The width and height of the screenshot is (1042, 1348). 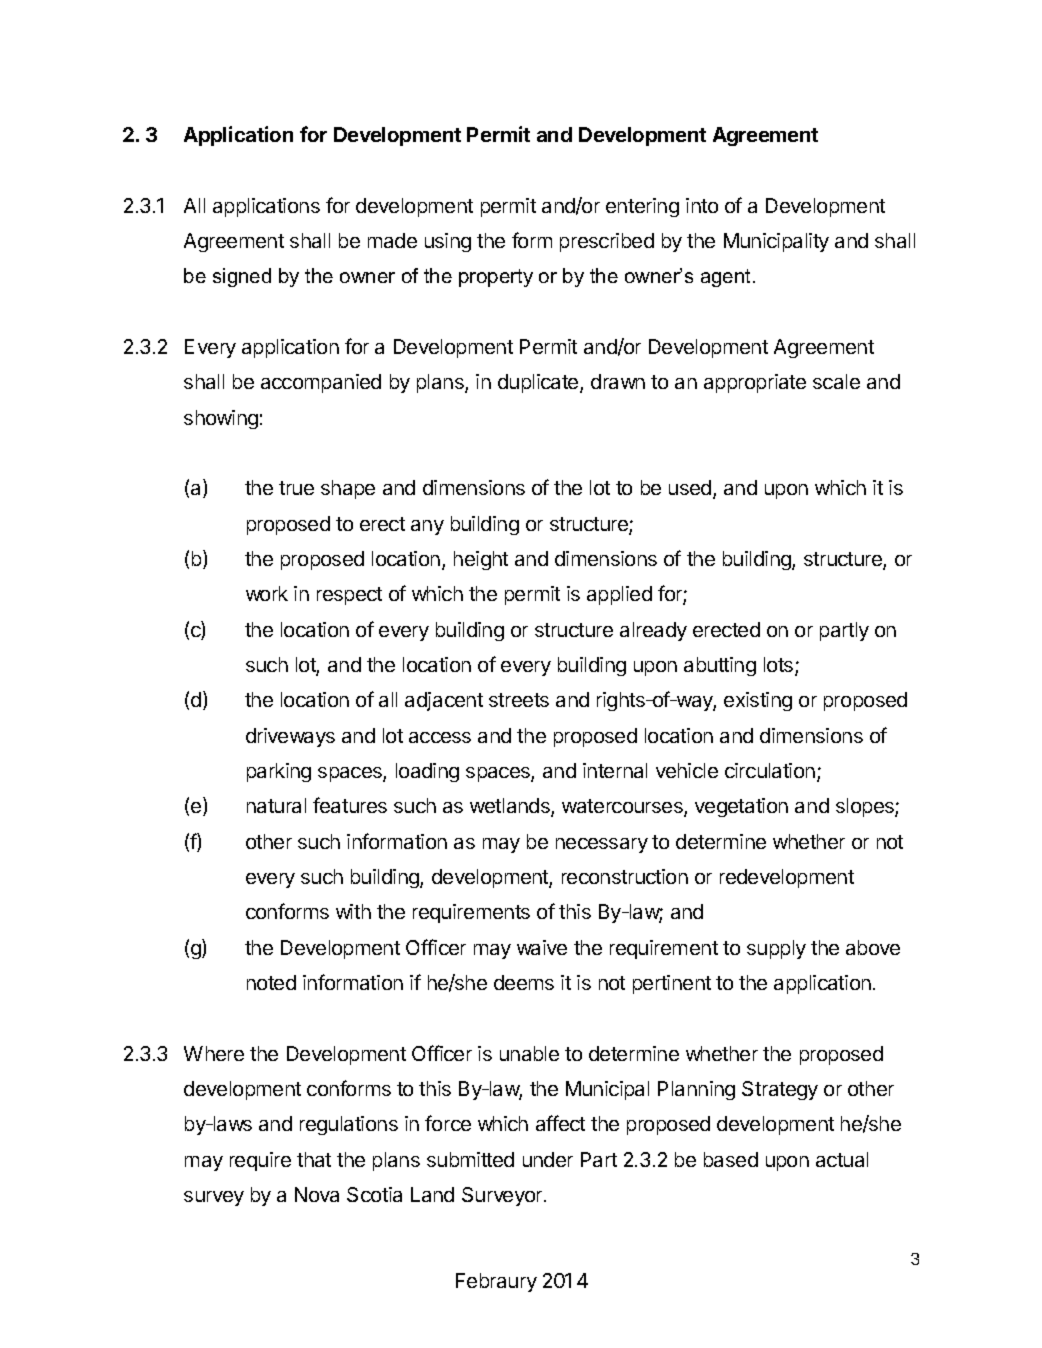 I want to click on natural, so click(x=276, y=805).
